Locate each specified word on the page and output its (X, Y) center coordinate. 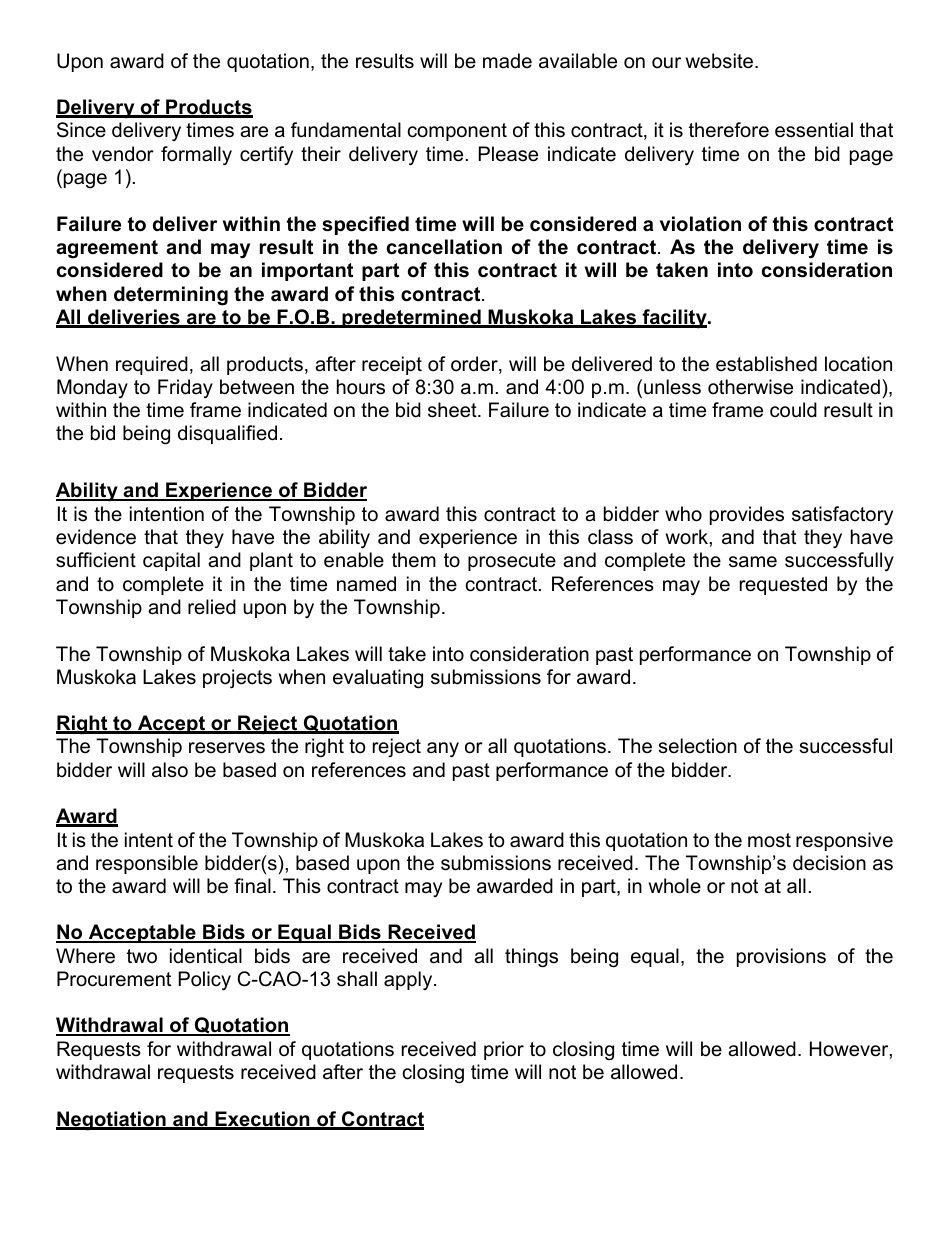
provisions (781, 957)
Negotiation (112, 1121)
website (721, 61)
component (457, 132)
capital (171, 561)
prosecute (512, 562)
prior (504, 1050)
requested (783, 585)
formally (196, 156)
